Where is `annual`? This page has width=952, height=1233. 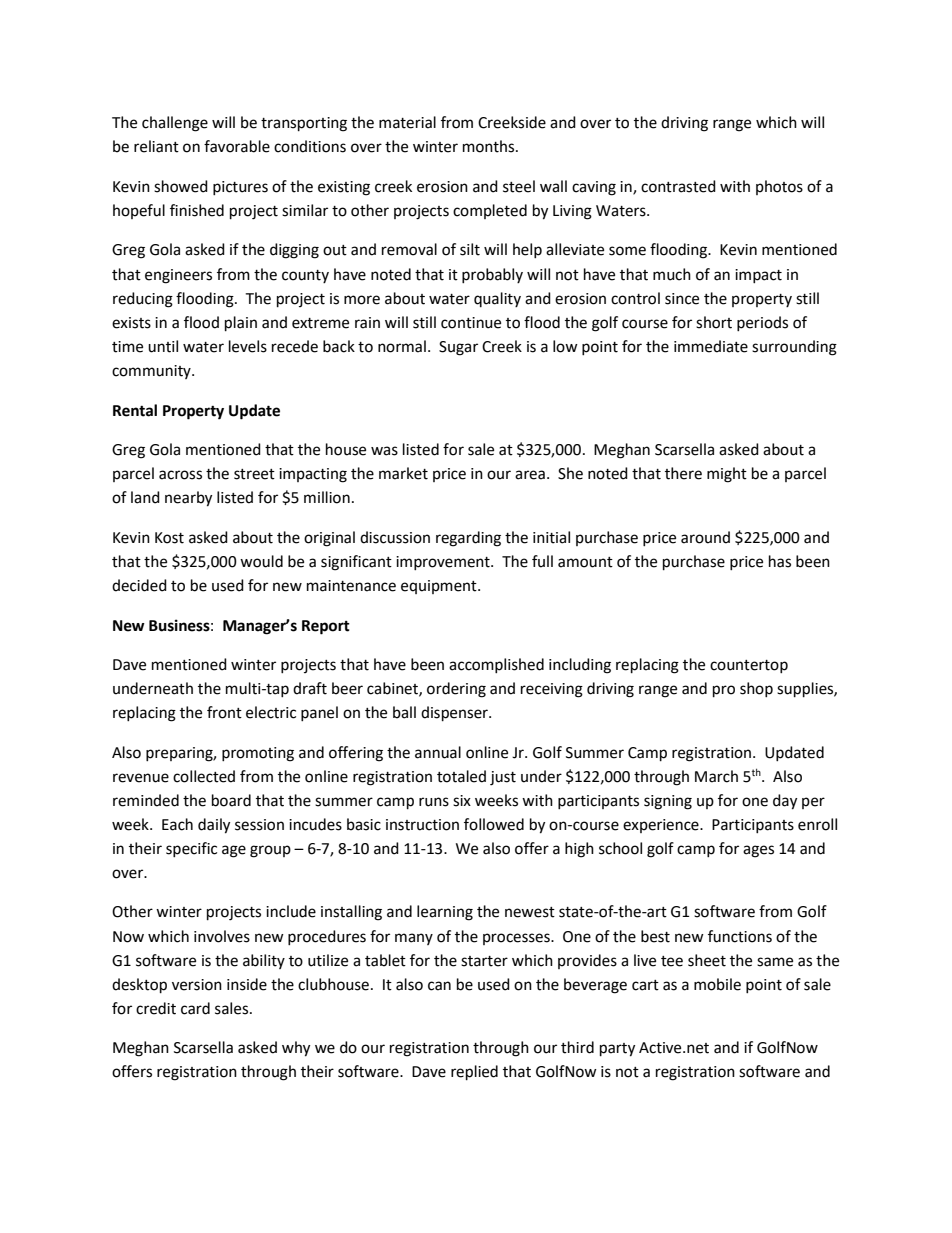 annual is located at coordinates (438, 752).
